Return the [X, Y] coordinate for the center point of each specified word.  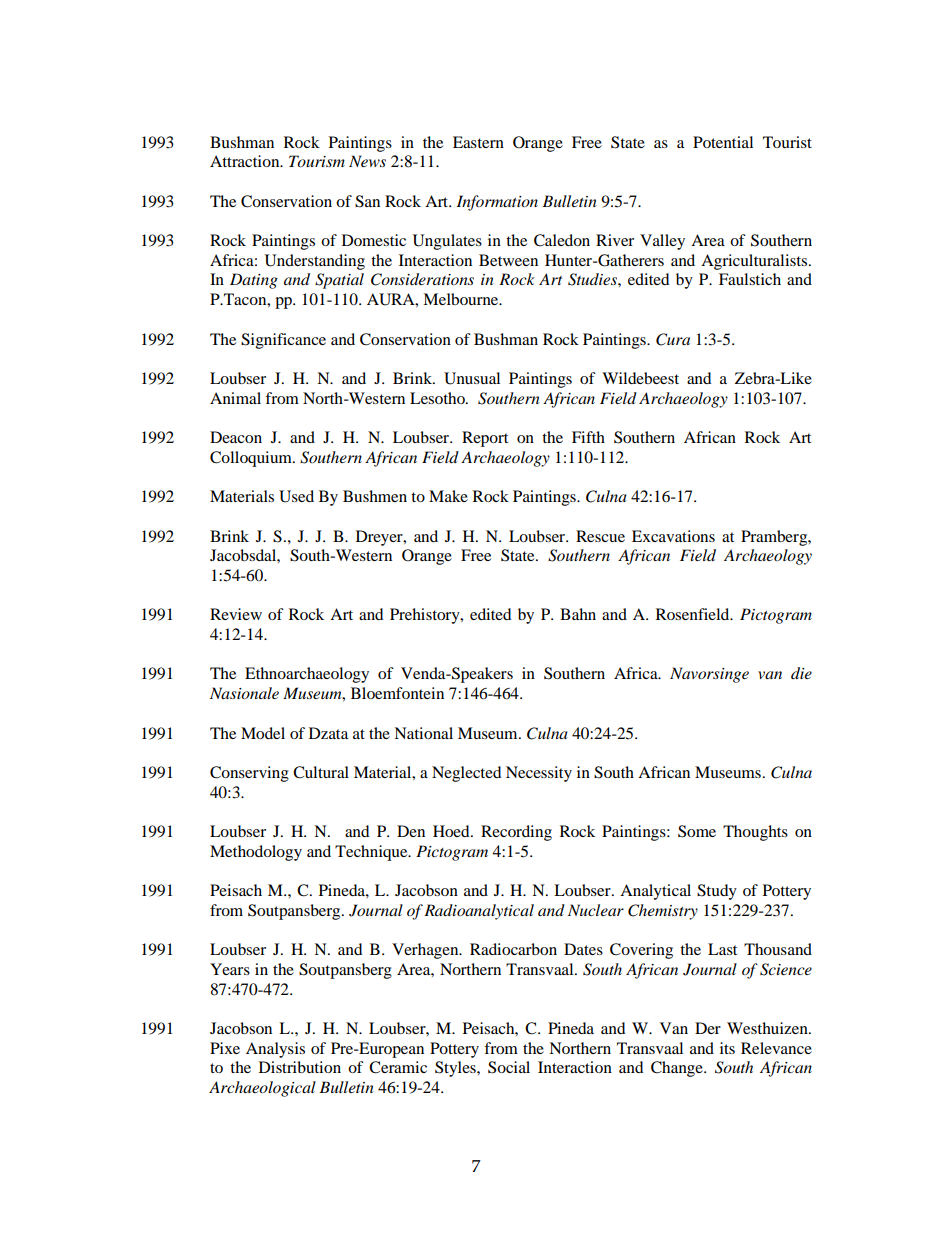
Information [497, 203]
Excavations [673, 536]
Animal [235, 398]
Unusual [472, 378]
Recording [516, 833]
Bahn [578, 614]
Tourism [317, 161]
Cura [673, 339]
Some [697, 831]
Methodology [256, 853]
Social [509, 1067]
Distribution [300, 1067]
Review [236, 614]
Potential [723, 142]
